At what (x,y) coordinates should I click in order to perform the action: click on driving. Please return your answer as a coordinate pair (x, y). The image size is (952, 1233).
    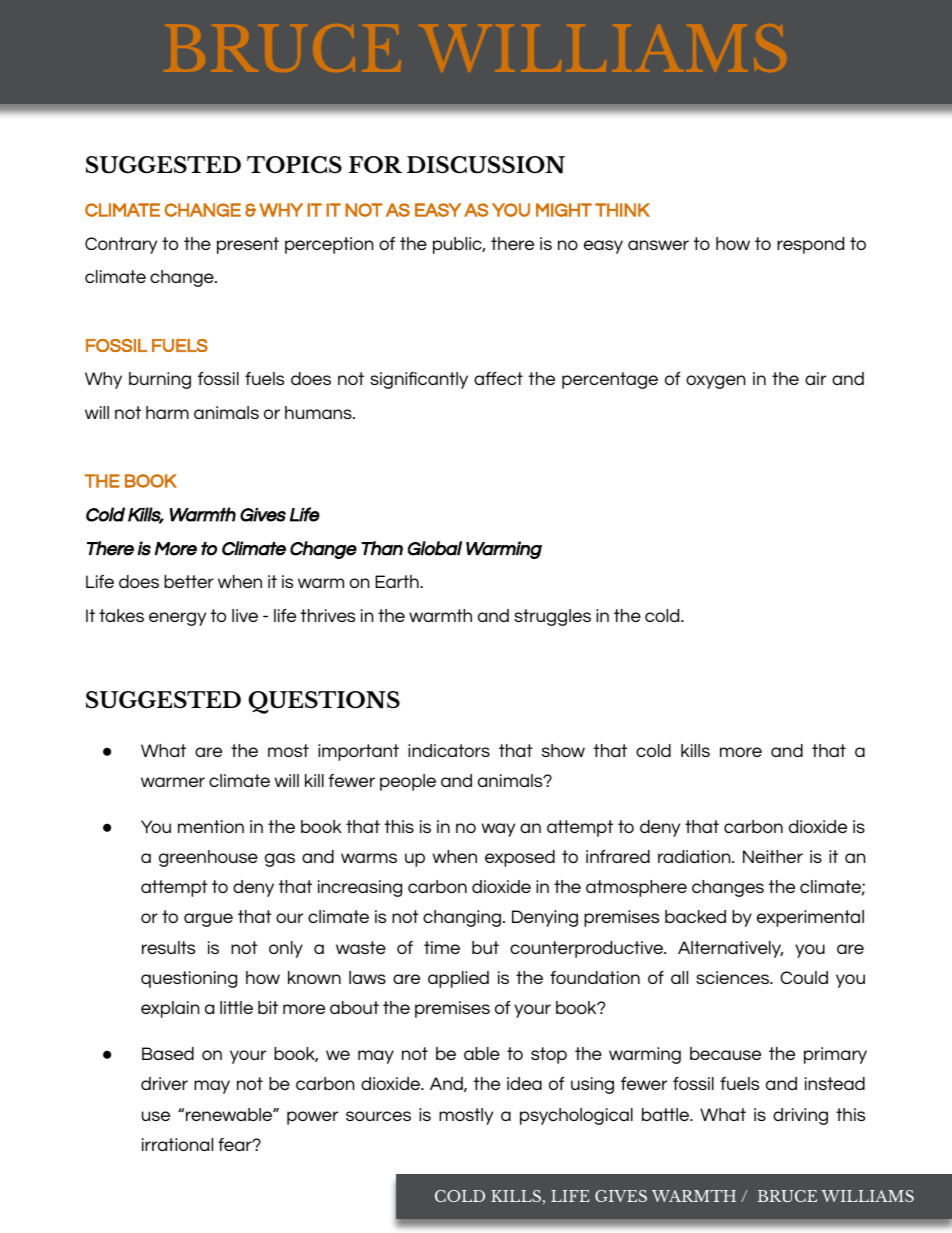
    Looking at the image, I should click on (800, 1116).
